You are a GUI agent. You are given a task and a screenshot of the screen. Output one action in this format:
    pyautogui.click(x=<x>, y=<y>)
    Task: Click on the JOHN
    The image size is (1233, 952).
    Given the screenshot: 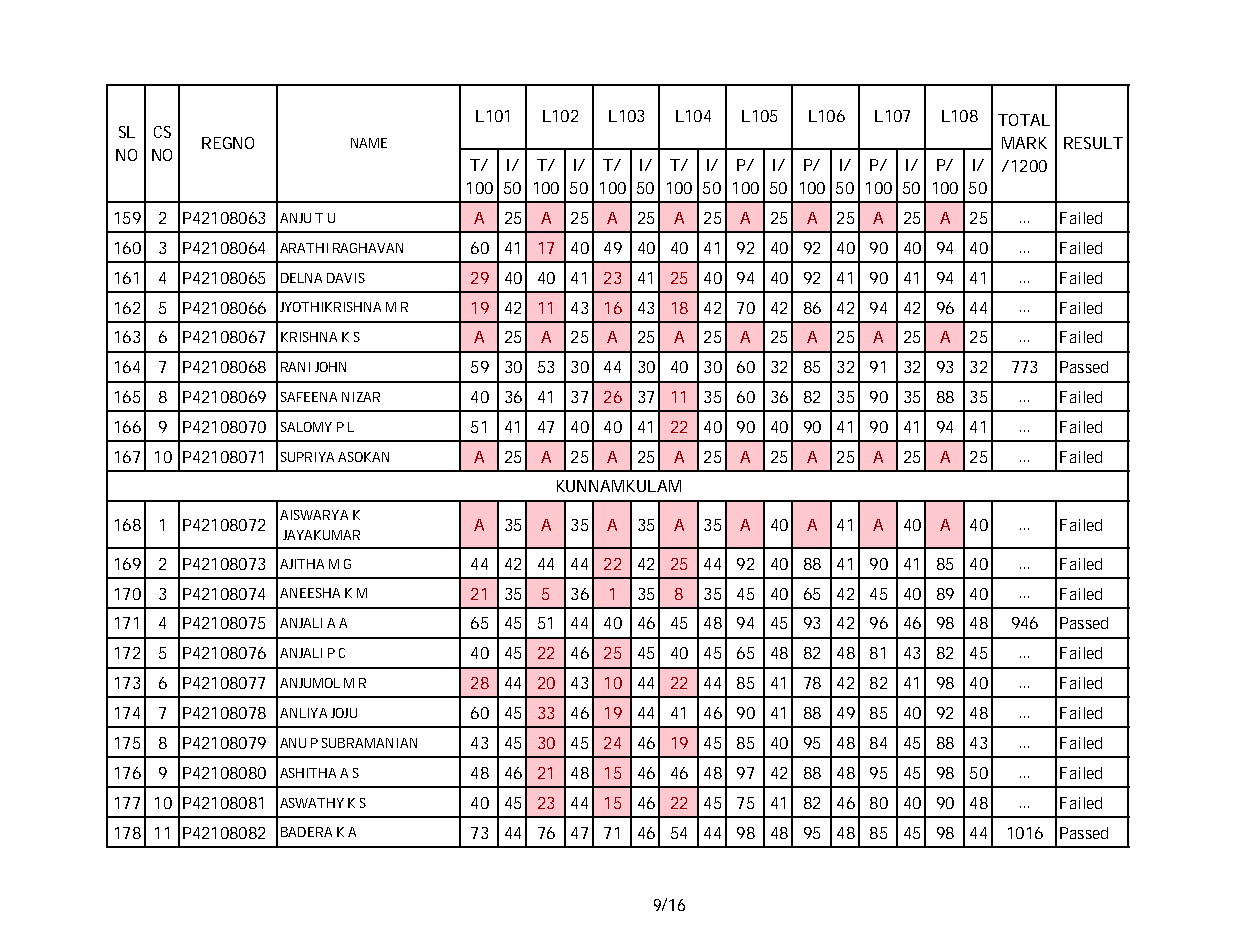 What is the action you would take?
    pyautogui.click(x=330, y=367)
